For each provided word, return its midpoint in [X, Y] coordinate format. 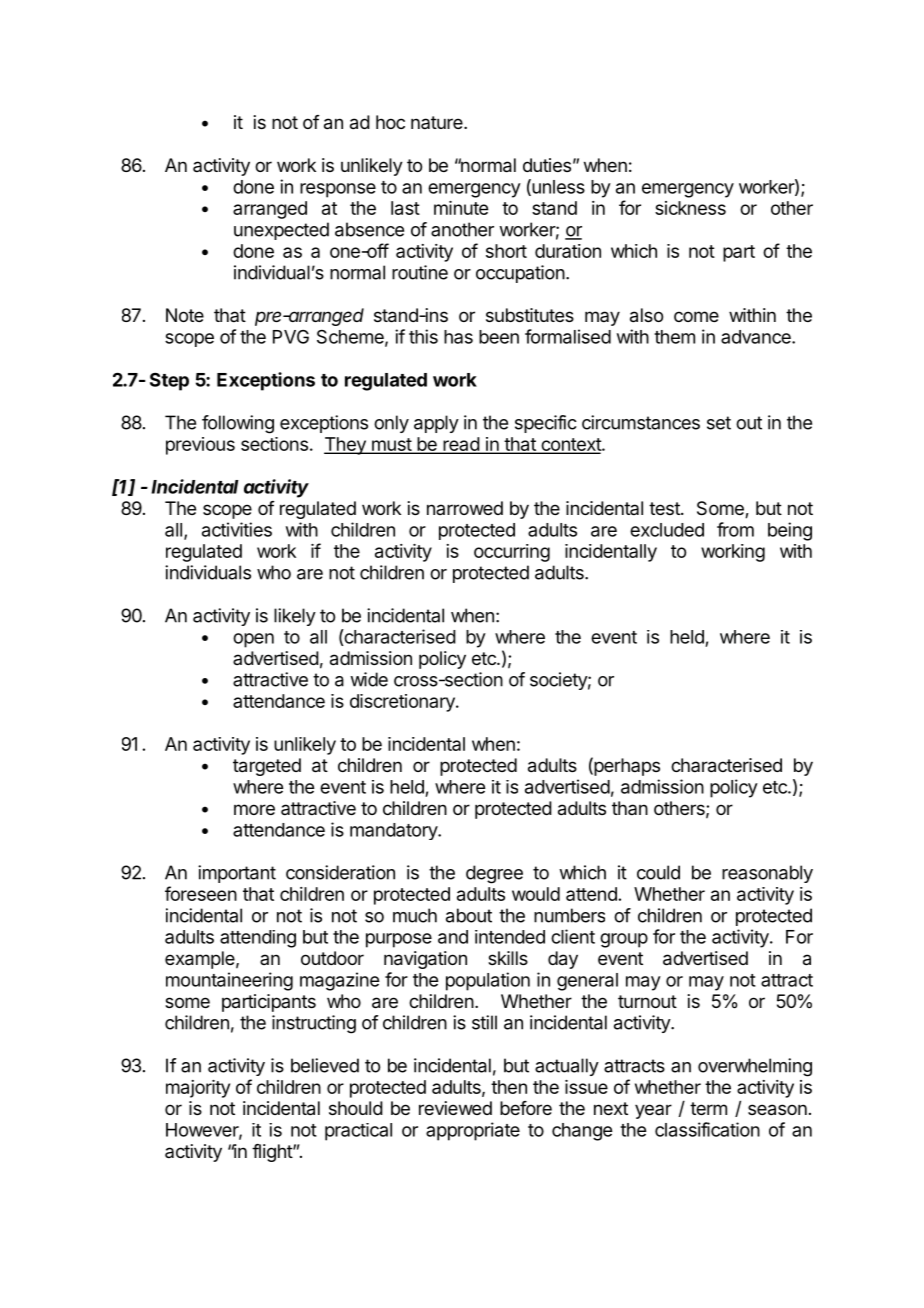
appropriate [473, 1131]
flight [273, 1153]
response [338, 190]
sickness [690, 208]
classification [707, 1129]
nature [438, 122]
